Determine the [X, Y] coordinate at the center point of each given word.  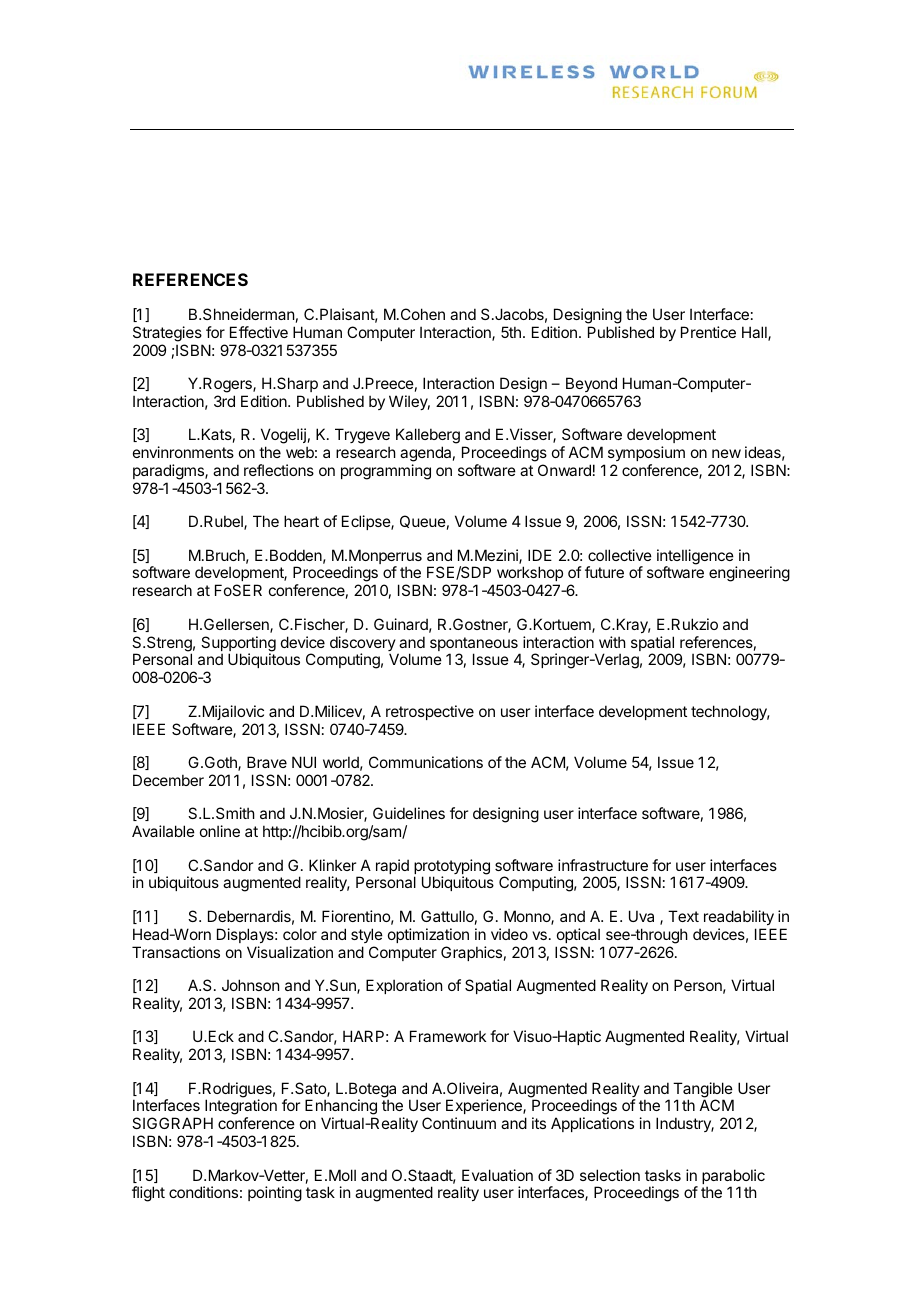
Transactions [176, 952]
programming [386, 472]
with [612, 642]
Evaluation [497, 1175]
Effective [259, 332]
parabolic [733, 1178]
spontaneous [475, 645]
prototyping [452, 868]
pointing [275, 1194]
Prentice [708, 332]
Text [683, 916]
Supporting [238, 645]
